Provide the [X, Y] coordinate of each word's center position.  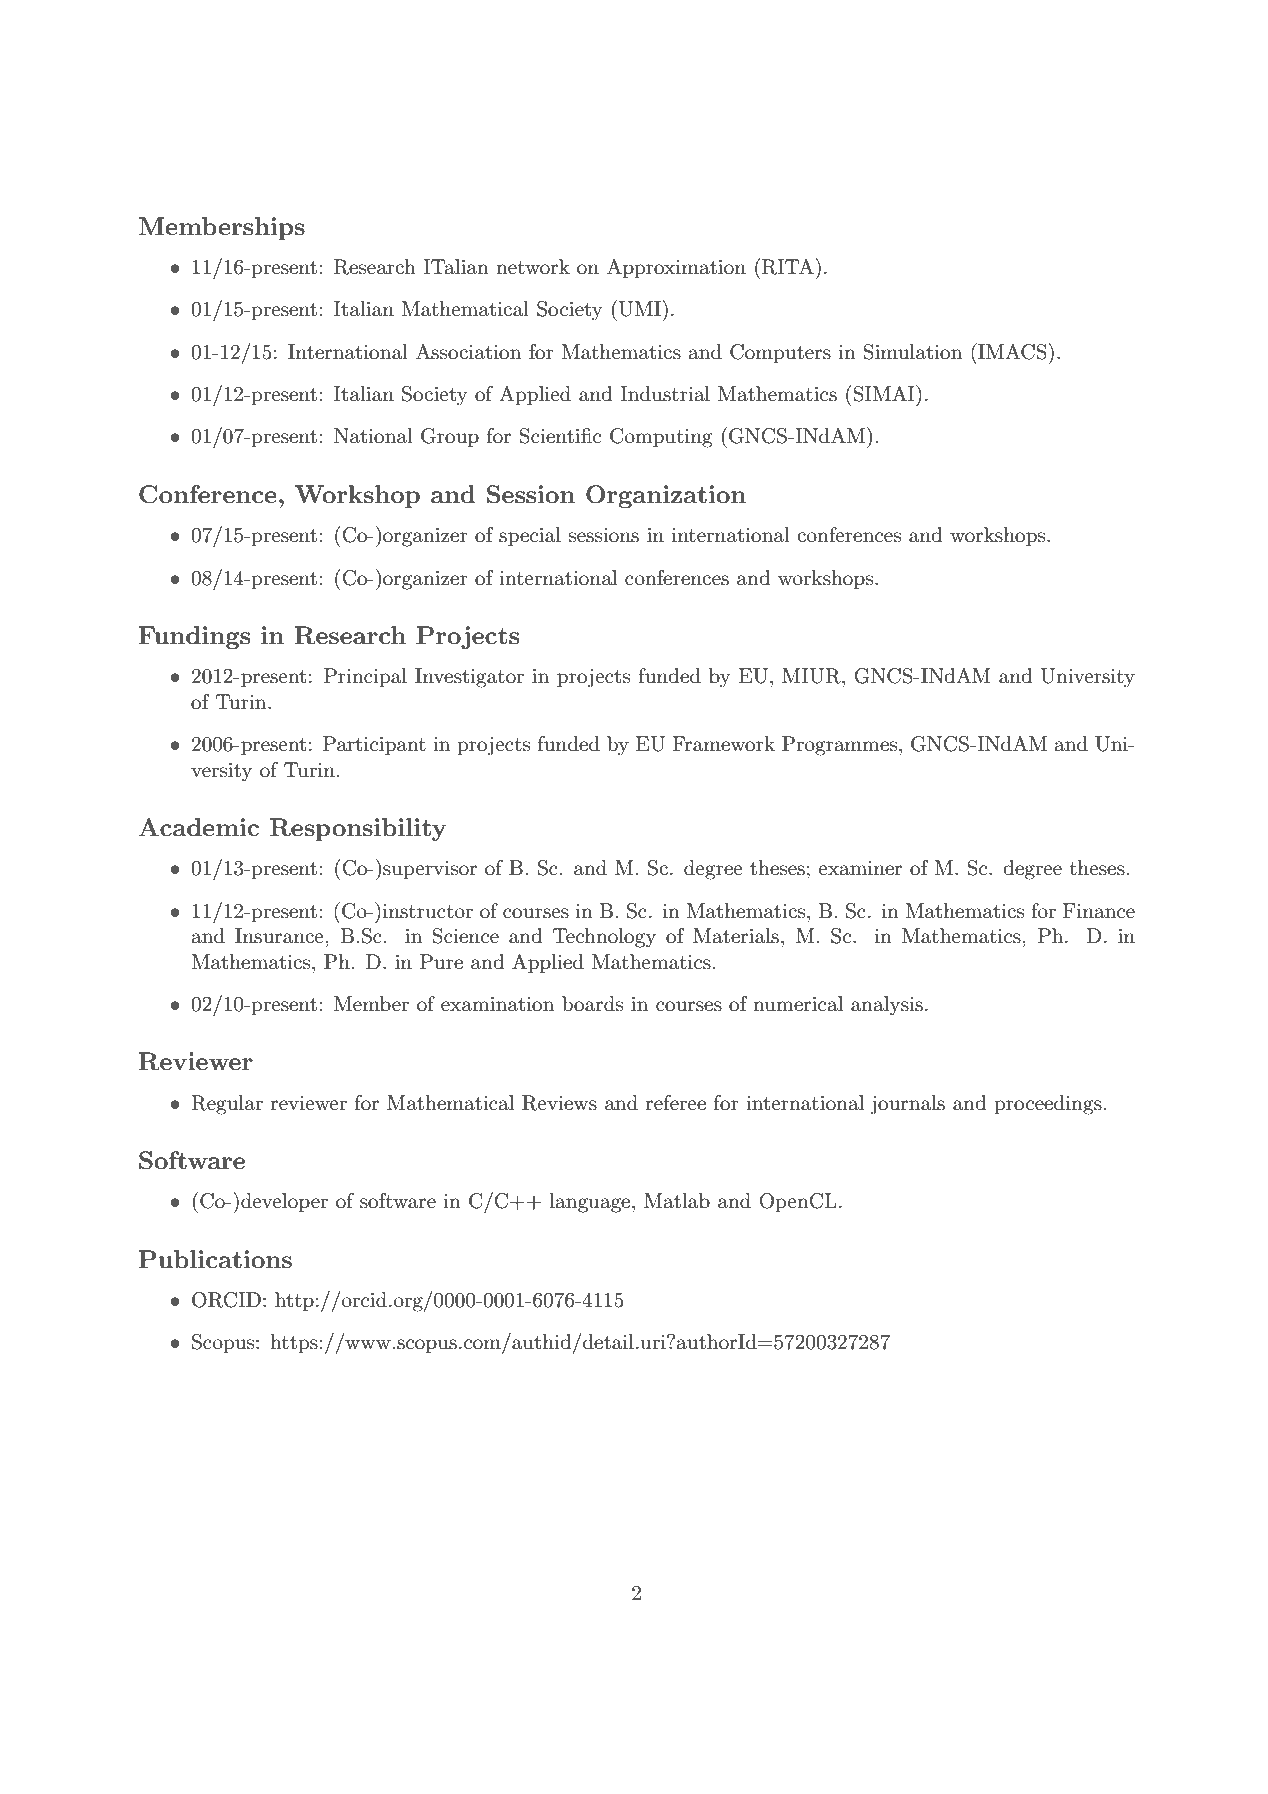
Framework [723, 744]
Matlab [677, 1201]
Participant [374, 745]
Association [468, 352]
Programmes [841, 746]
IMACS [1012, 351]
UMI [641, 308]
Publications [215, 1259]
